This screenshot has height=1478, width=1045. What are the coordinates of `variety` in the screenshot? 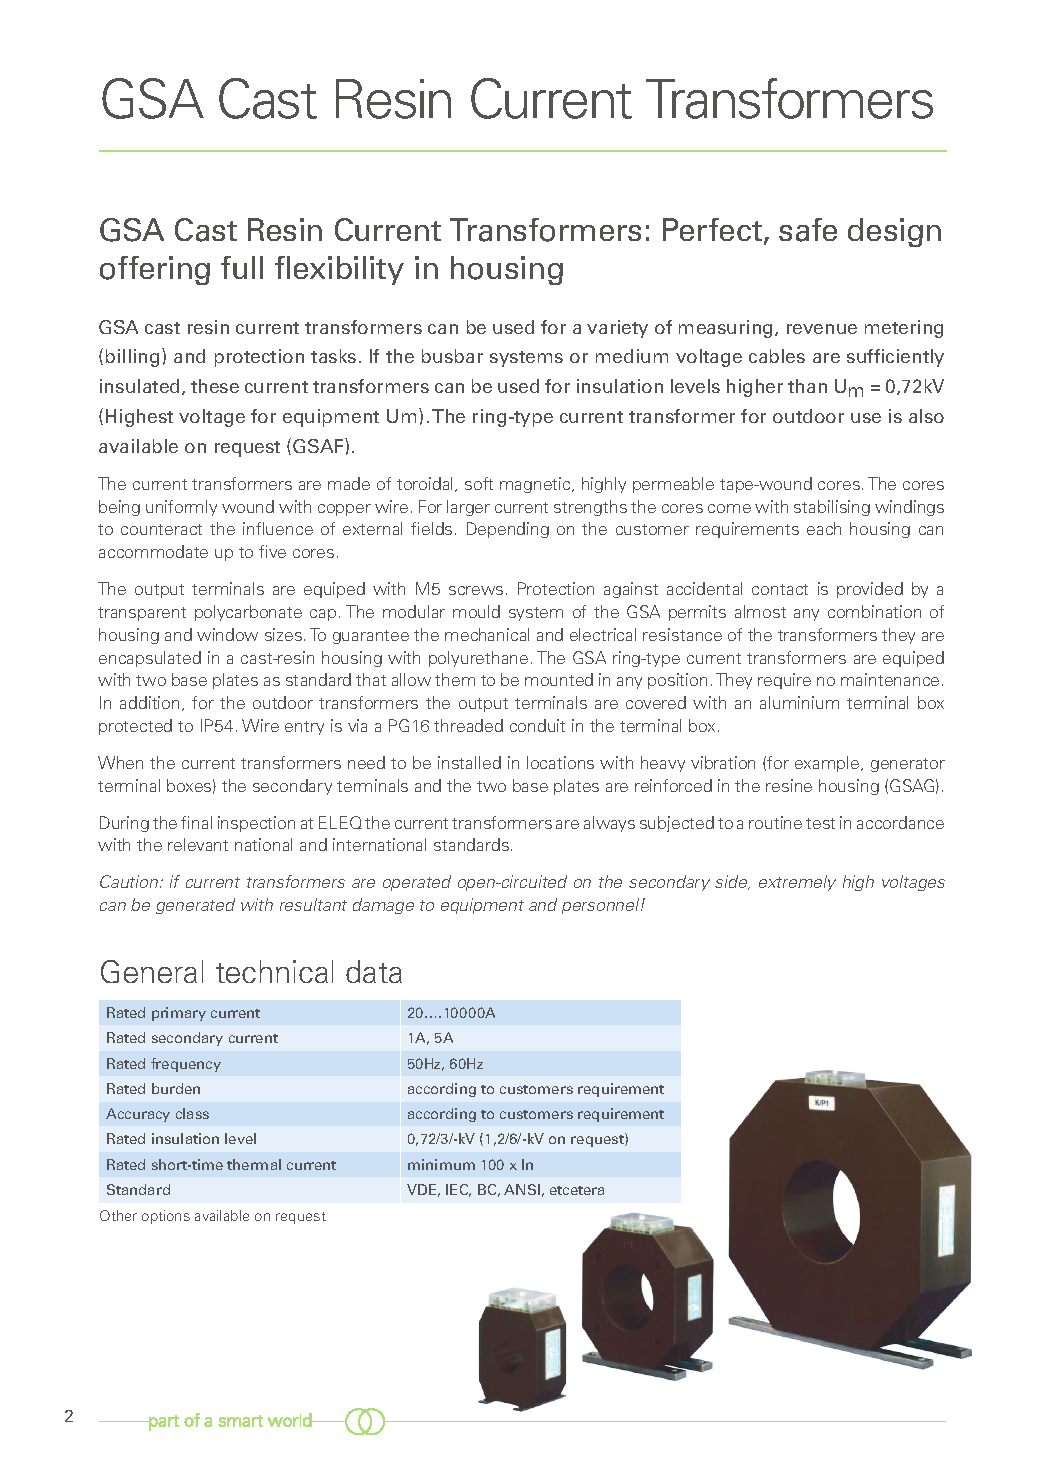 It's located at (617, 329).
